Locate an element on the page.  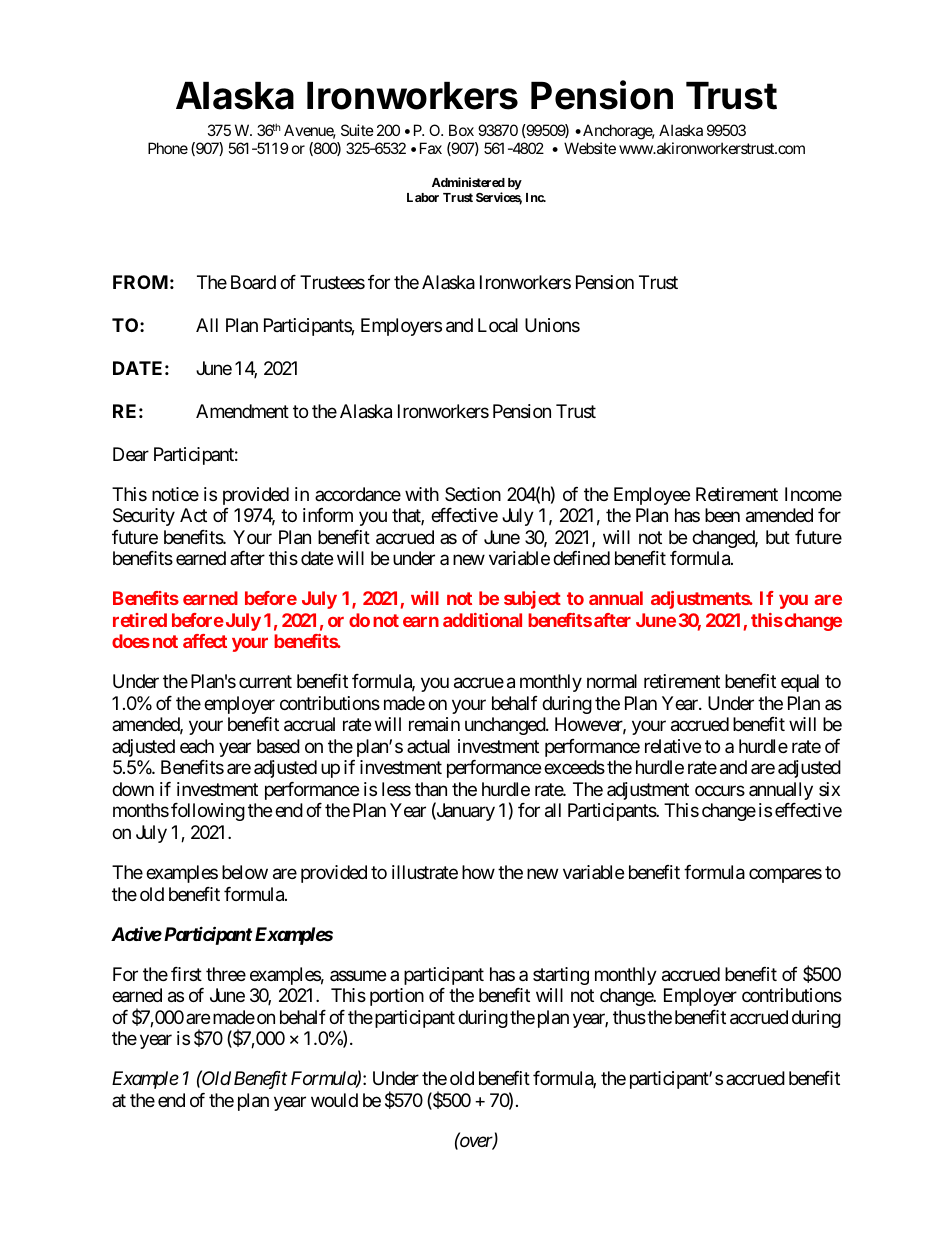
equal is located at coordinates (800, 683).
